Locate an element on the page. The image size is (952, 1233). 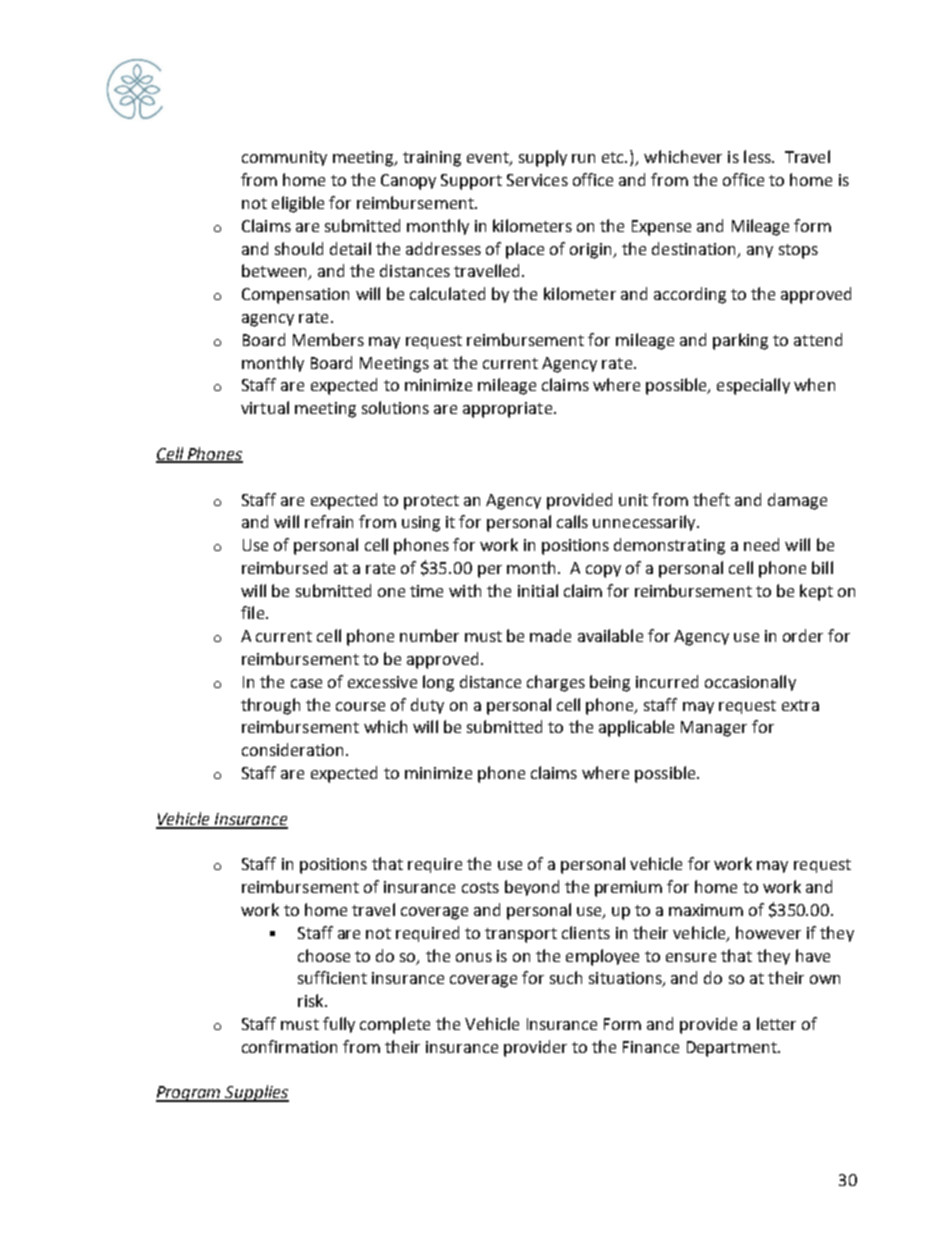
theft is located at coordinates (711, 499).
